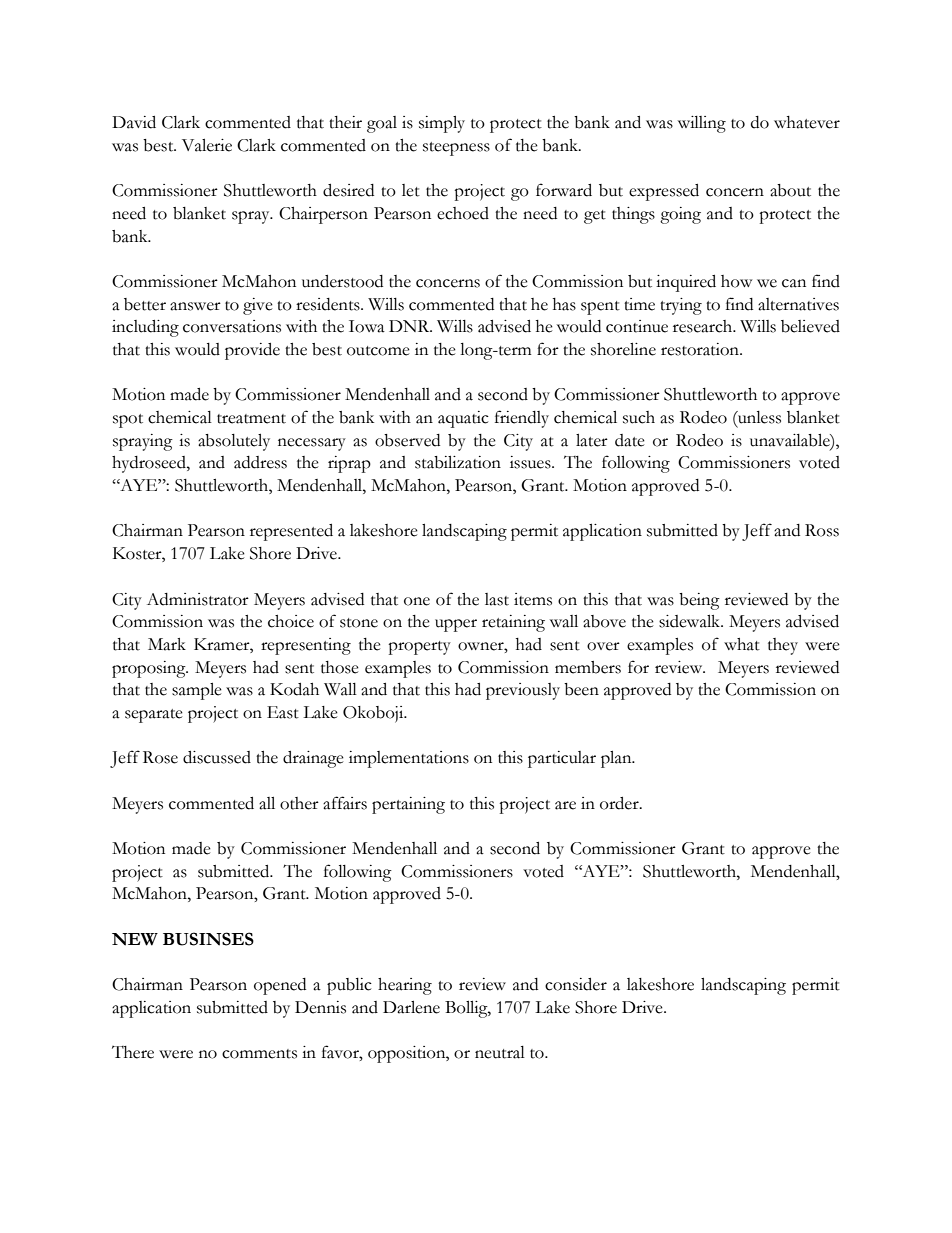 This screenshot has height=1233, width=952. I want to click on stabilization, so click(458, 462).
